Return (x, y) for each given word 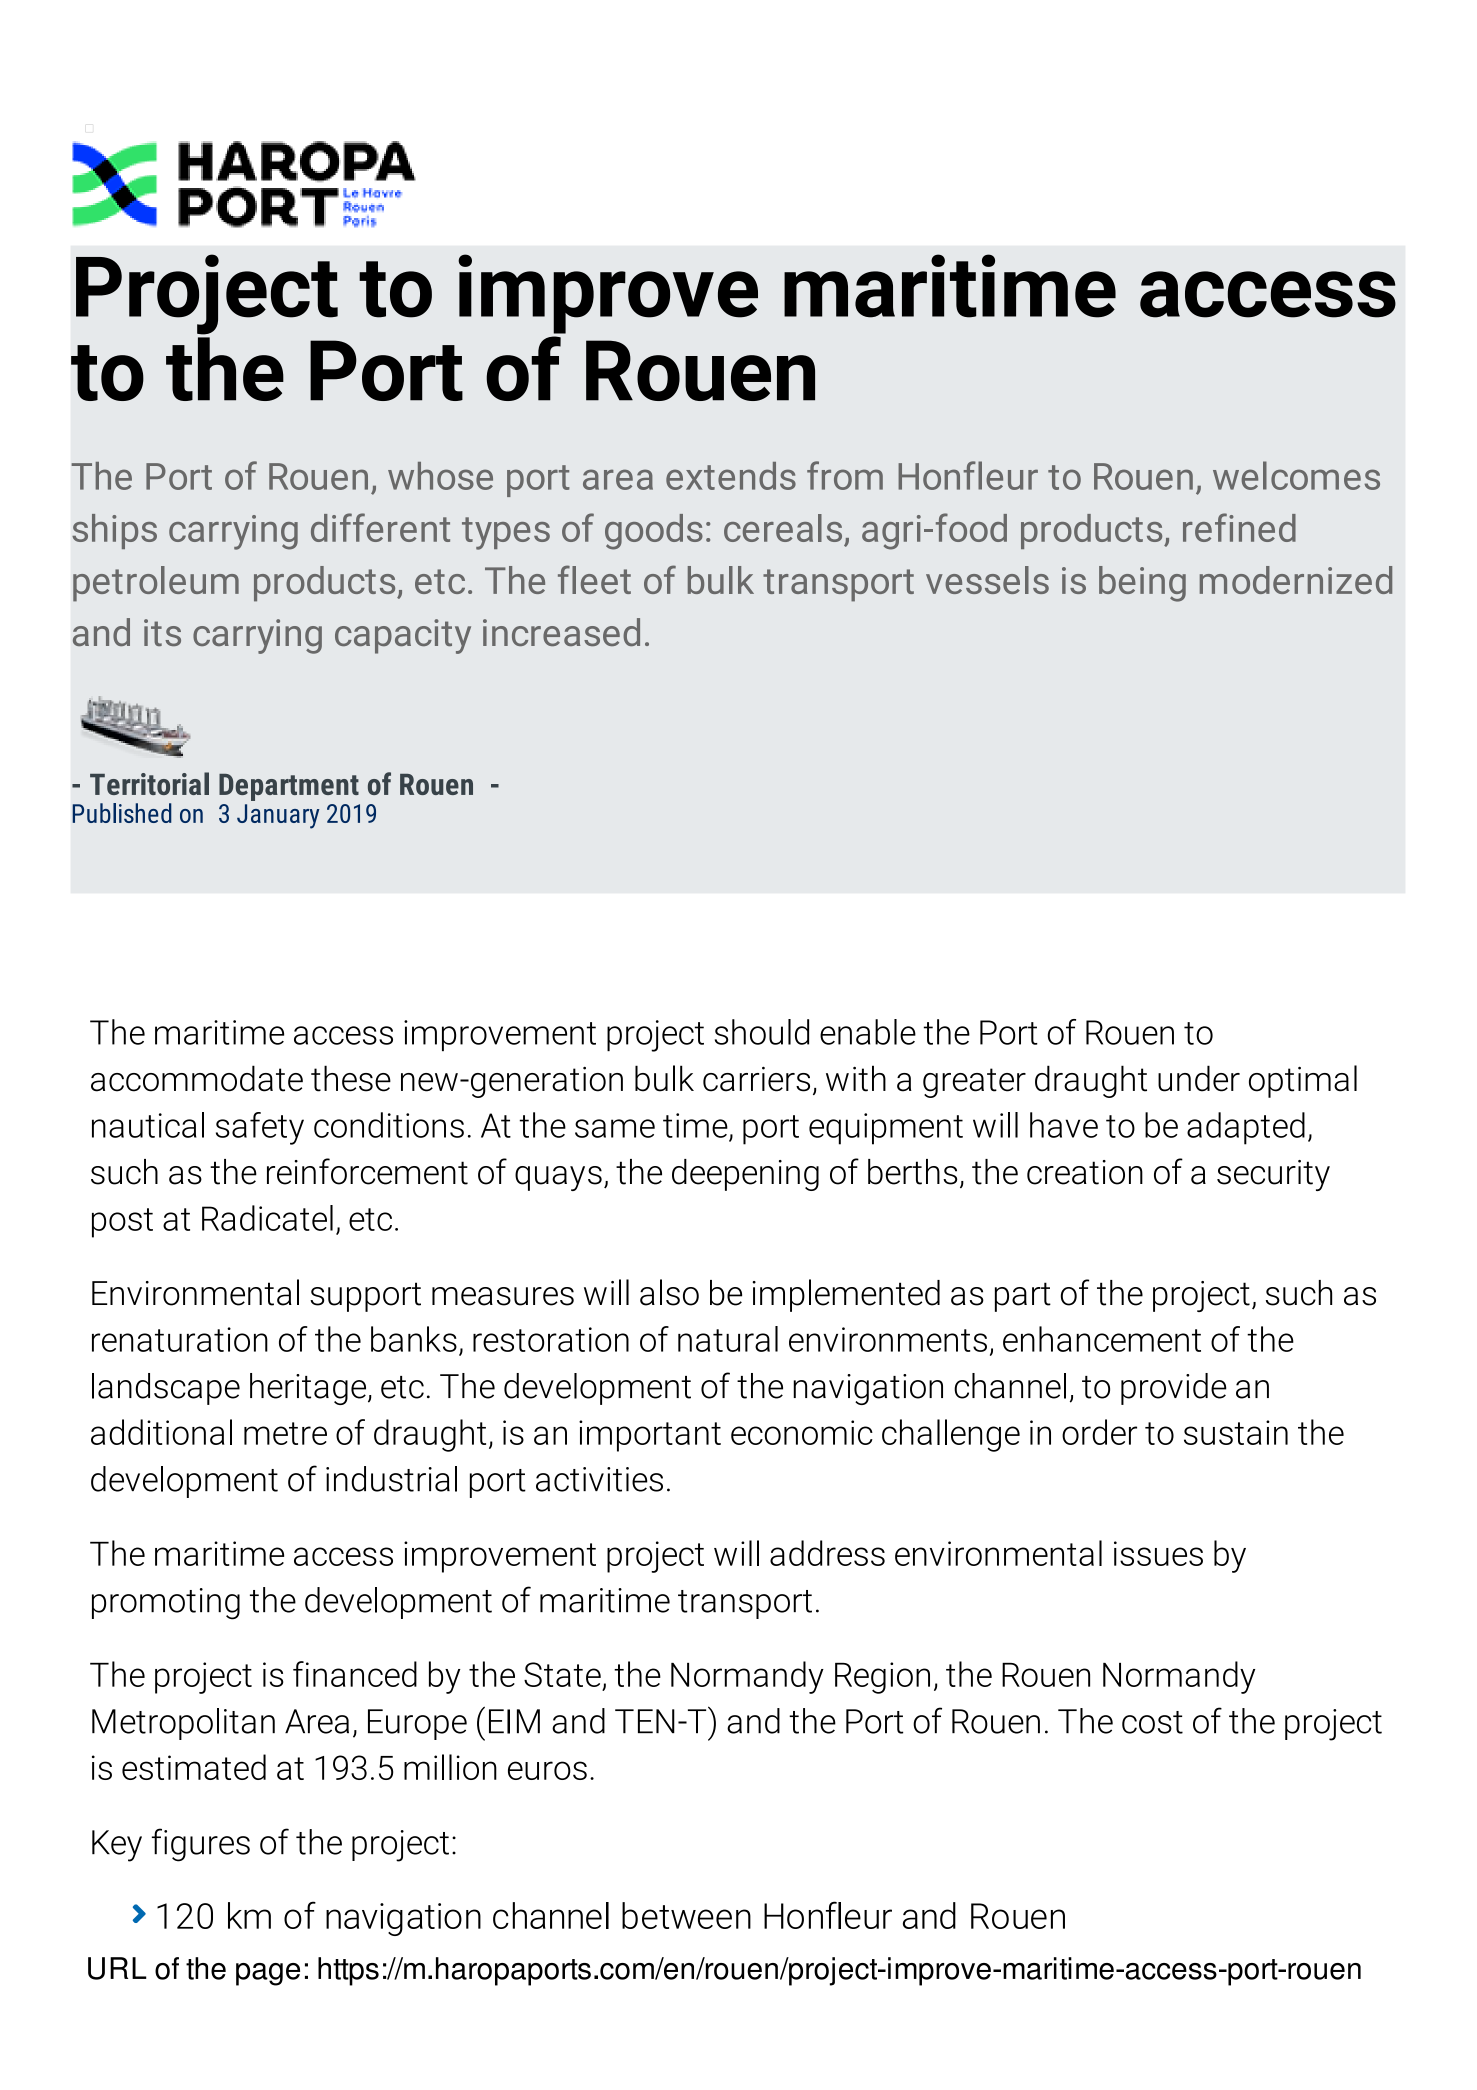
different (380, 527)
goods (654, 532)
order (1099, 1432)
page (268, 1974)
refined (1239, 527)
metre (285, 1433)
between (686, 1915)
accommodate (197, 1078)
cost (1152, 1722)
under (1199, 1078)
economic (802, 1432)
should (762, 1032)
